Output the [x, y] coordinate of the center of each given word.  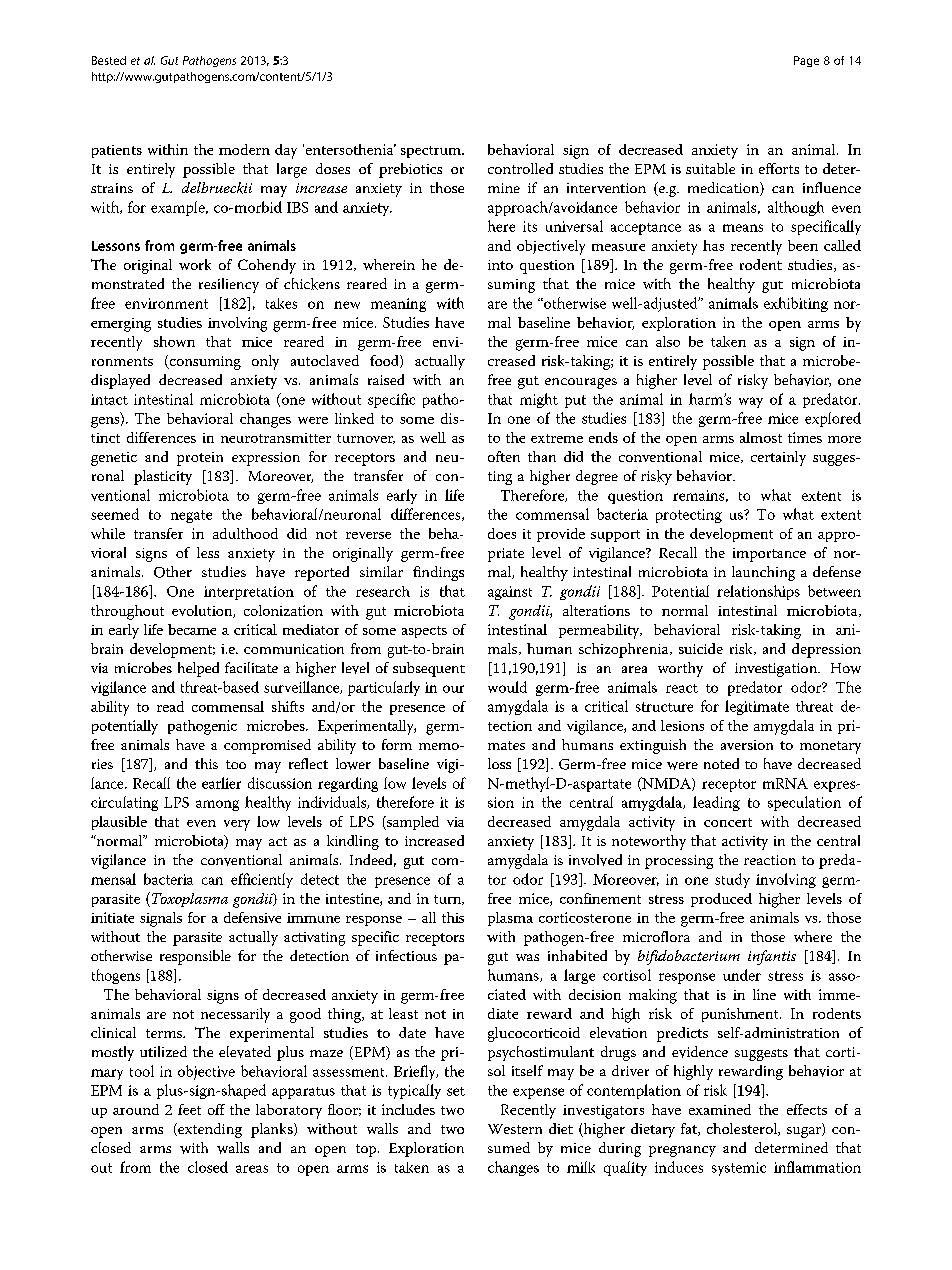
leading [716, 803]
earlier [221, 783]
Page [806, 61]
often [504, 456]
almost [761, 437]
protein [200, 459]
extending [209, 1130]
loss [499, 763]
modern [244, 149]
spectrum [432, 152]
